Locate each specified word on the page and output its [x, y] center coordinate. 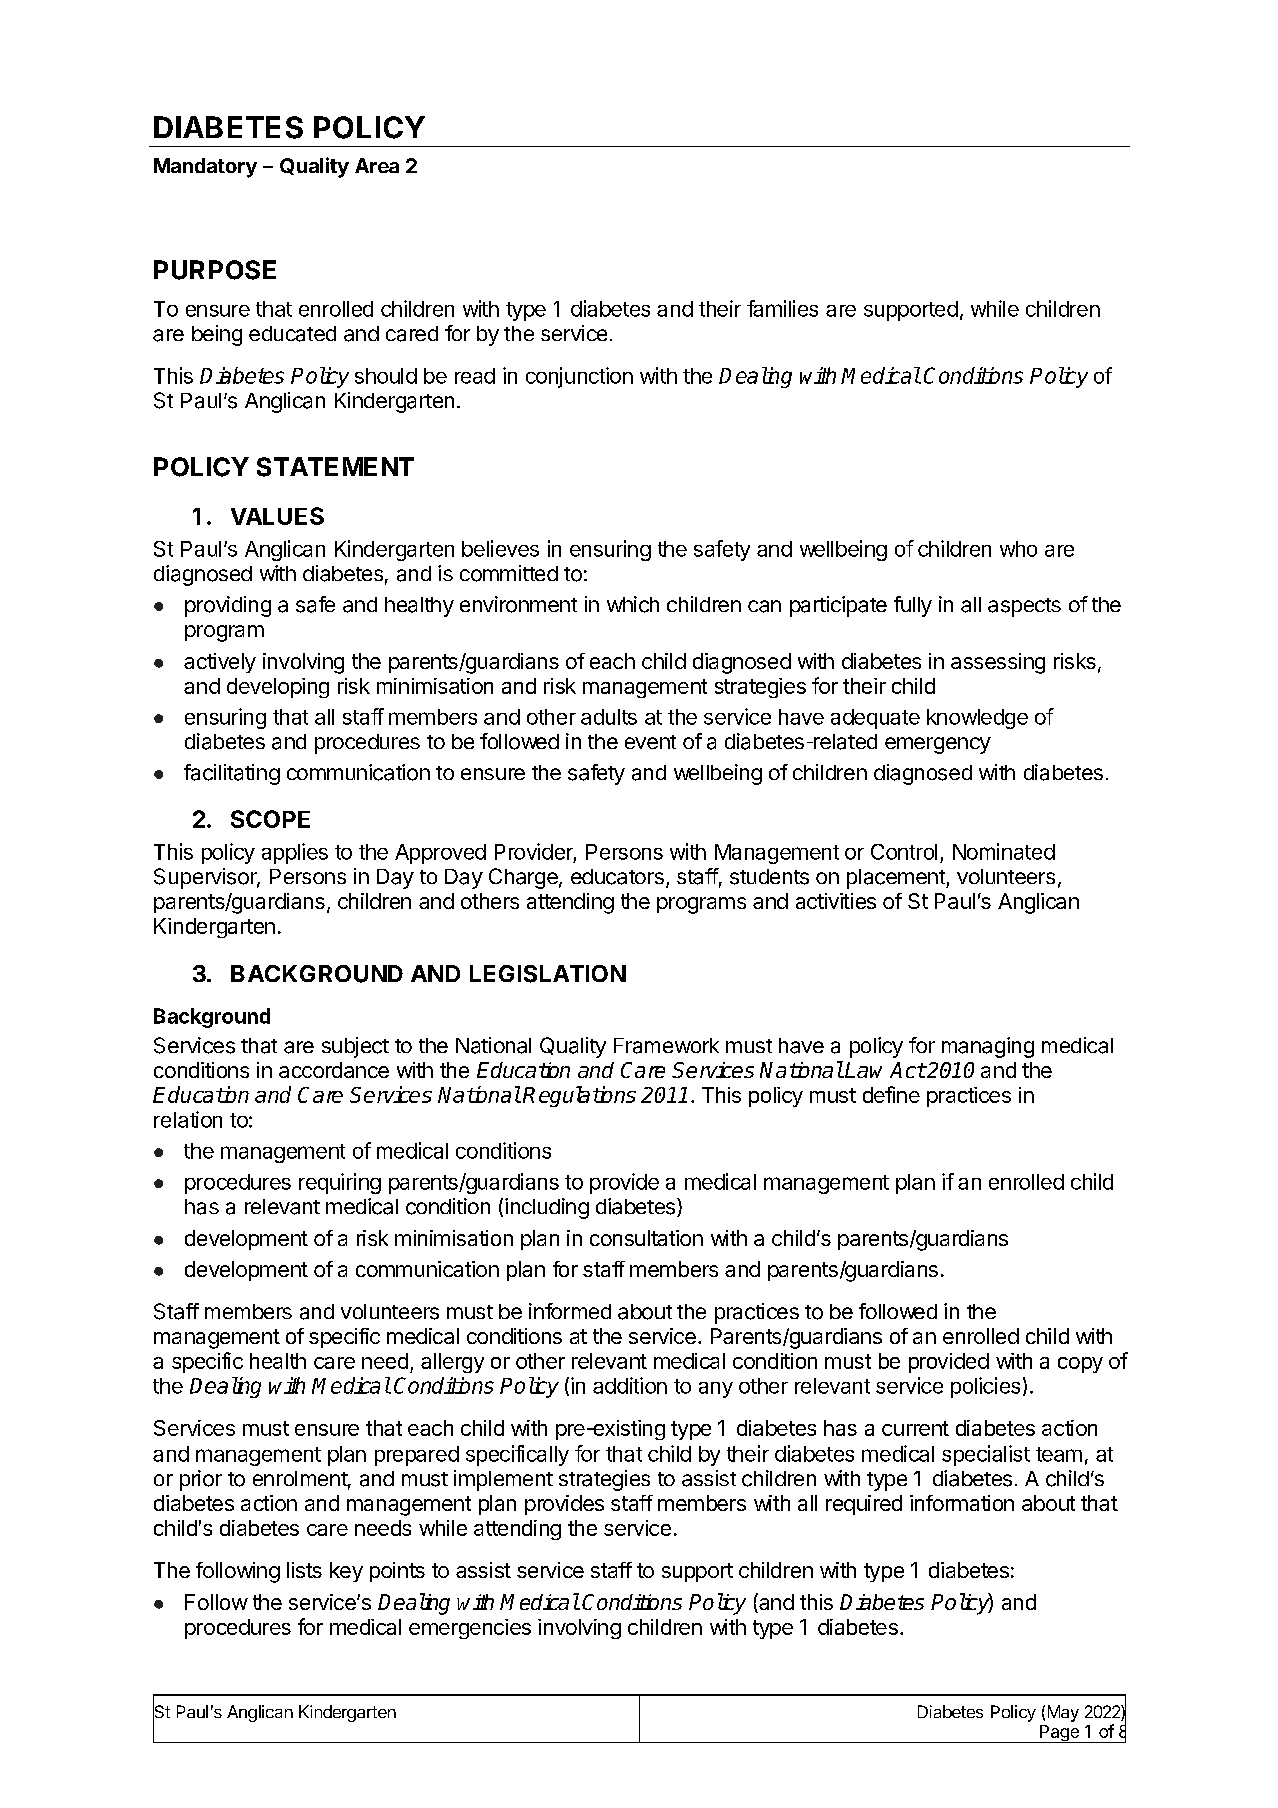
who [1018, 549]
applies [295, 853]
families [782, 308]
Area [377, 165]
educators [617, 877]
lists [304, 1570]
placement [897, 879]
